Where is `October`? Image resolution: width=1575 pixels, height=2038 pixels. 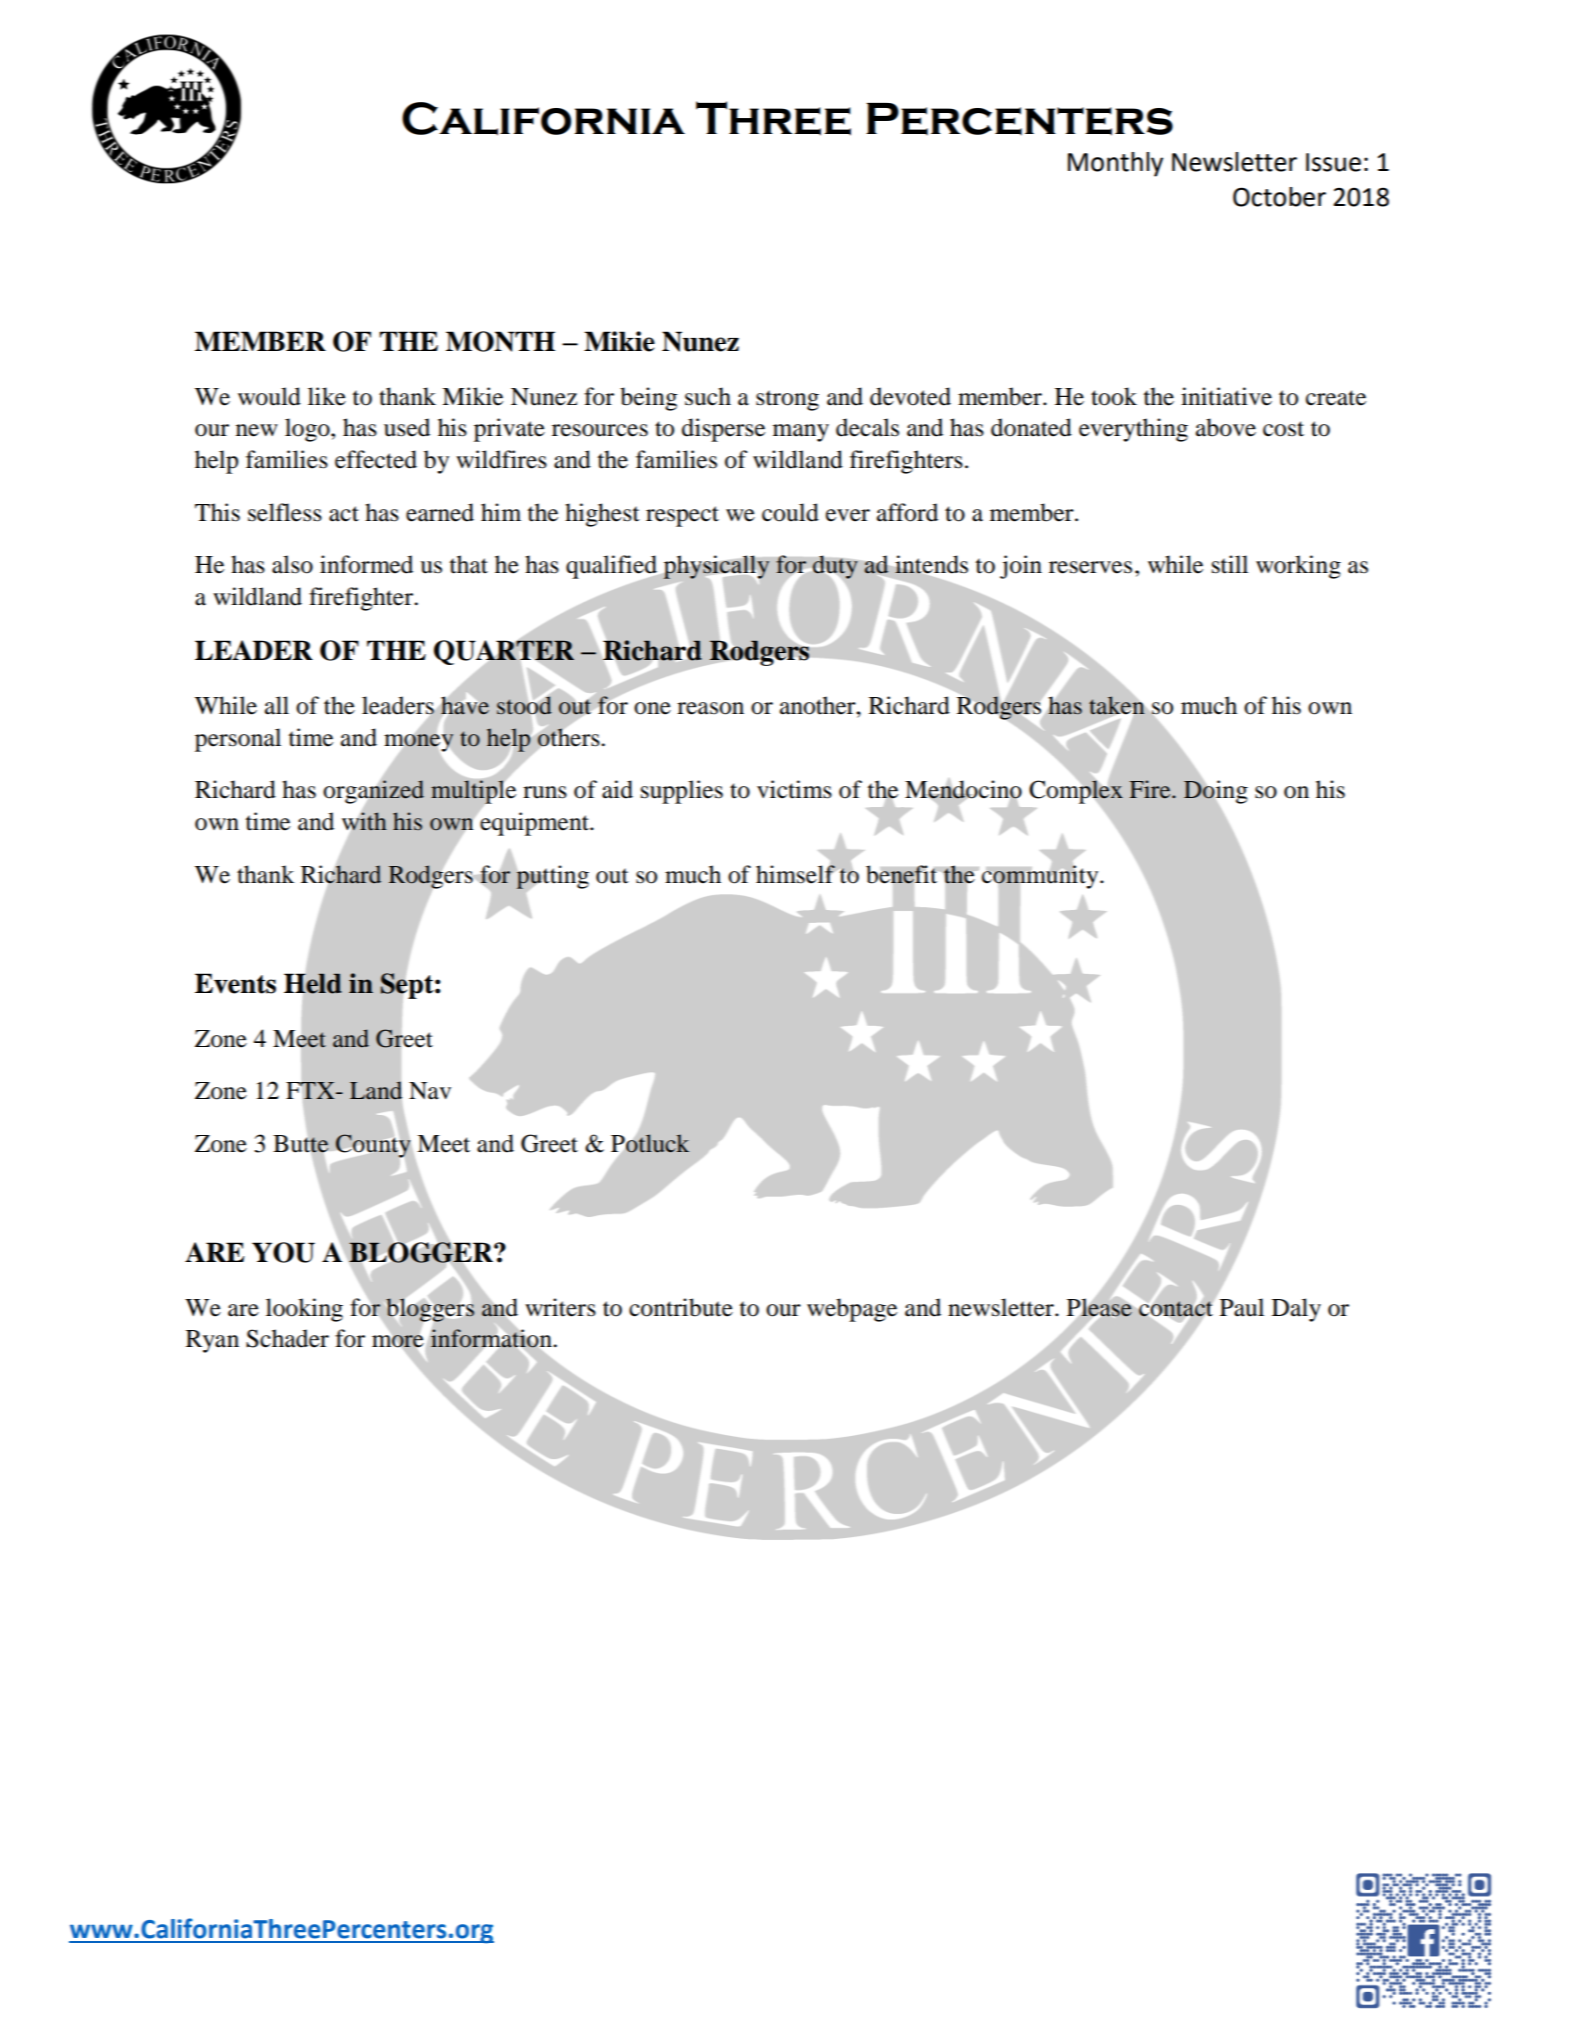
October is located at coordinates (1279, 197).
